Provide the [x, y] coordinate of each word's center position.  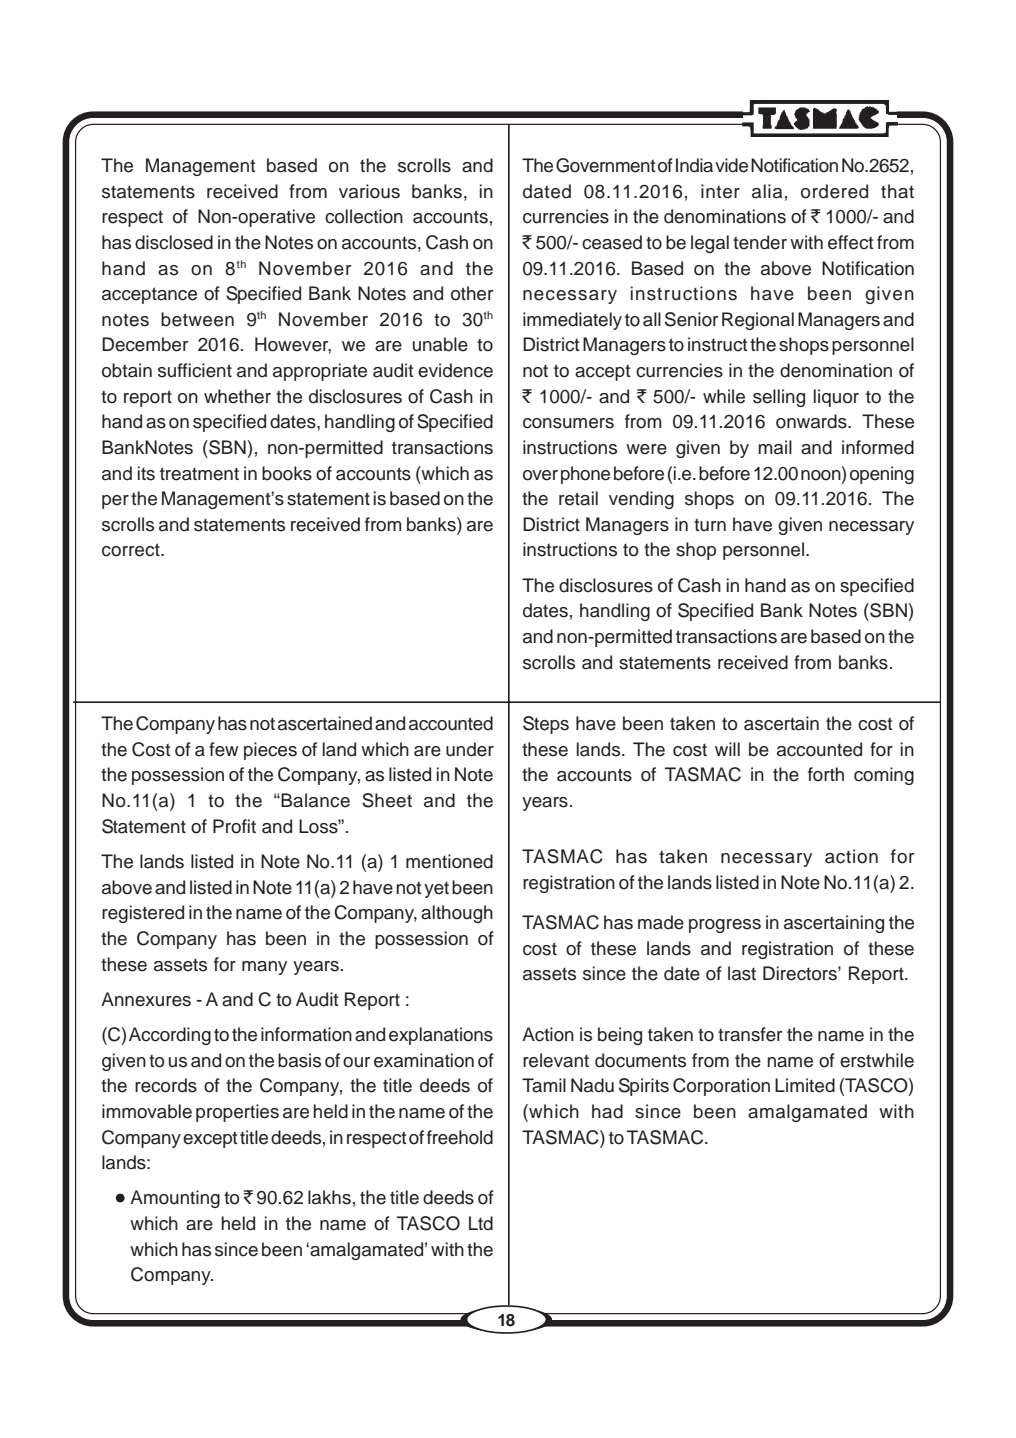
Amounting [175, 1199]
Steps [546, 725]
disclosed [174, 242]
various [369, 191]
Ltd [481, 1223]
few [224, 749]
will [727, 749]
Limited [805, 1085]
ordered [834, 191]
